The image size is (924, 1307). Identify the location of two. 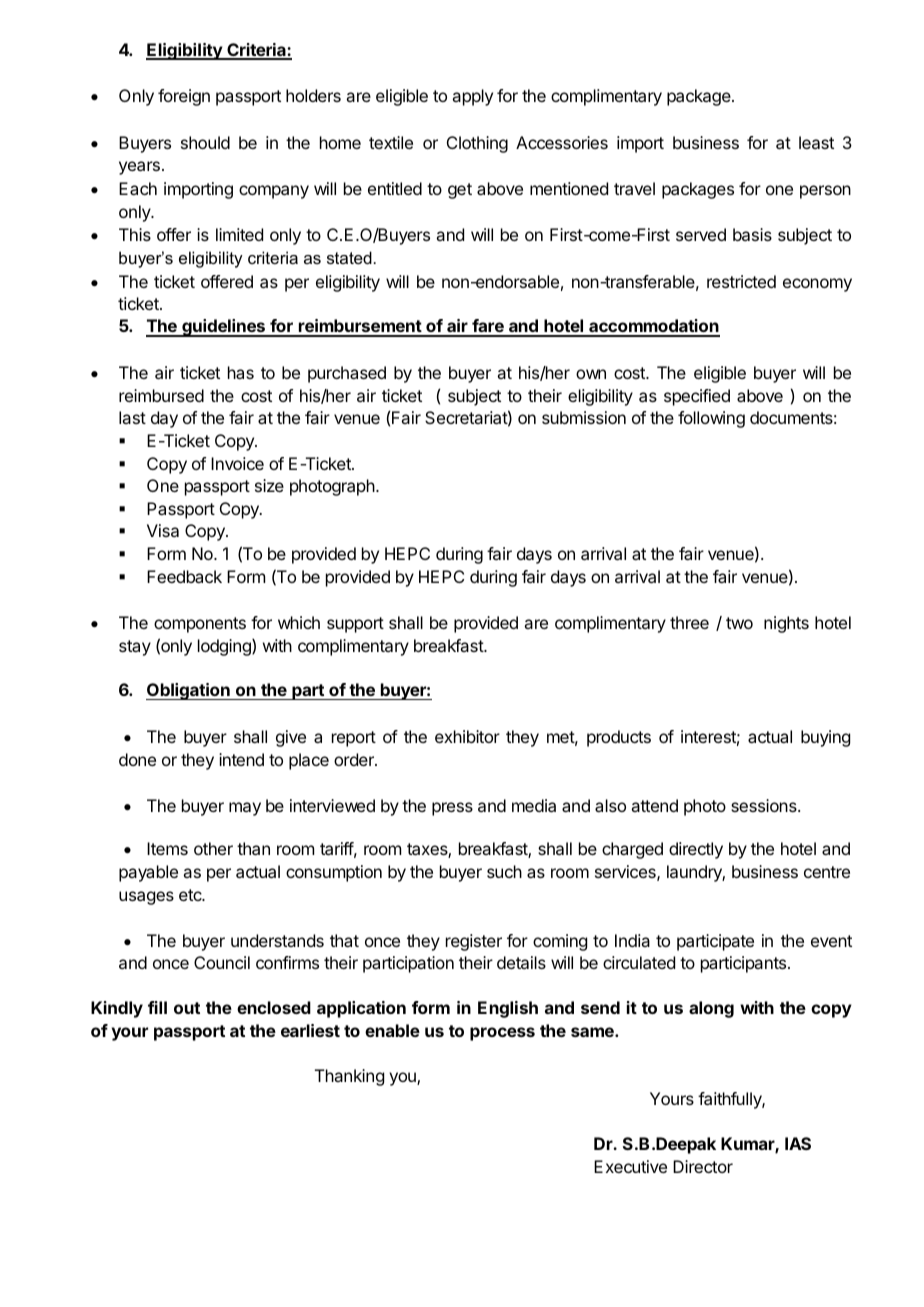
(739, 623).
